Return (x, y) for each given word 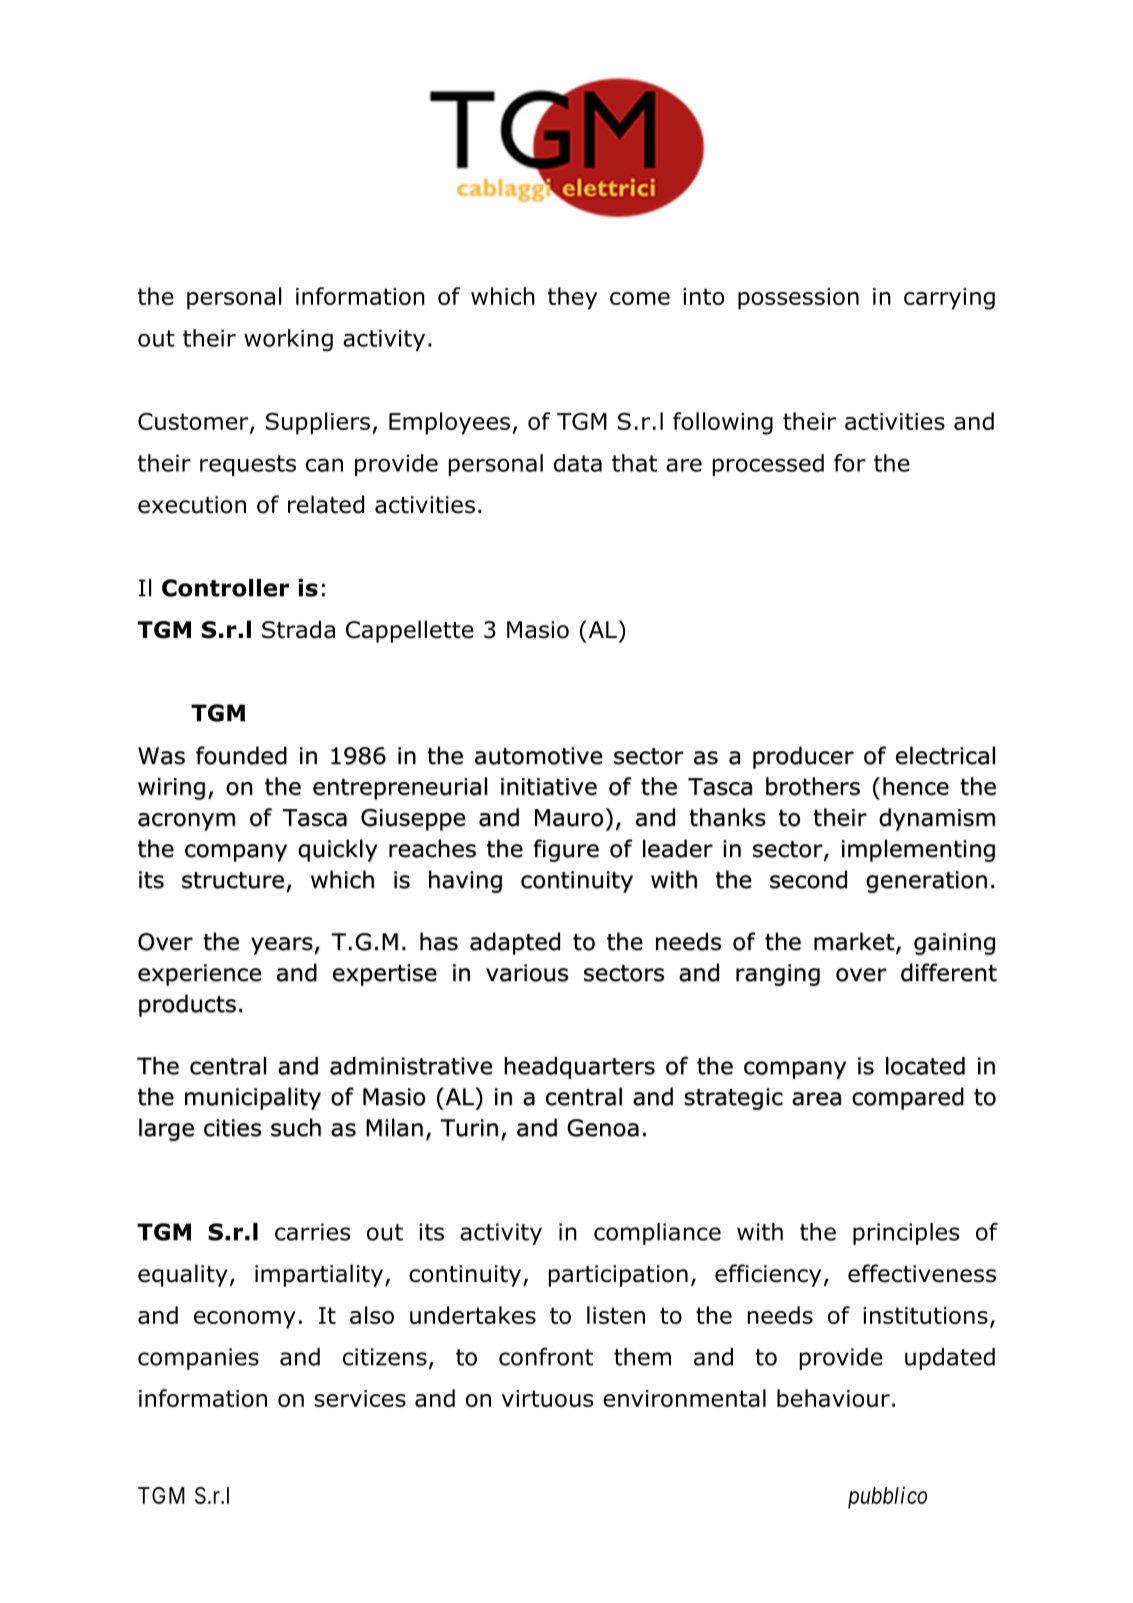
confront (546, 1357)
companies (198, 1359)
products (187, 1005)
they (572, 298)
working (288, 340)
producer (803, 757)
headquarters (579, 1068)
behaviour (833, 1398)
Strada (298, 629)
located (925, 1066)
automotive (538, 756)
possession (798, 299)
